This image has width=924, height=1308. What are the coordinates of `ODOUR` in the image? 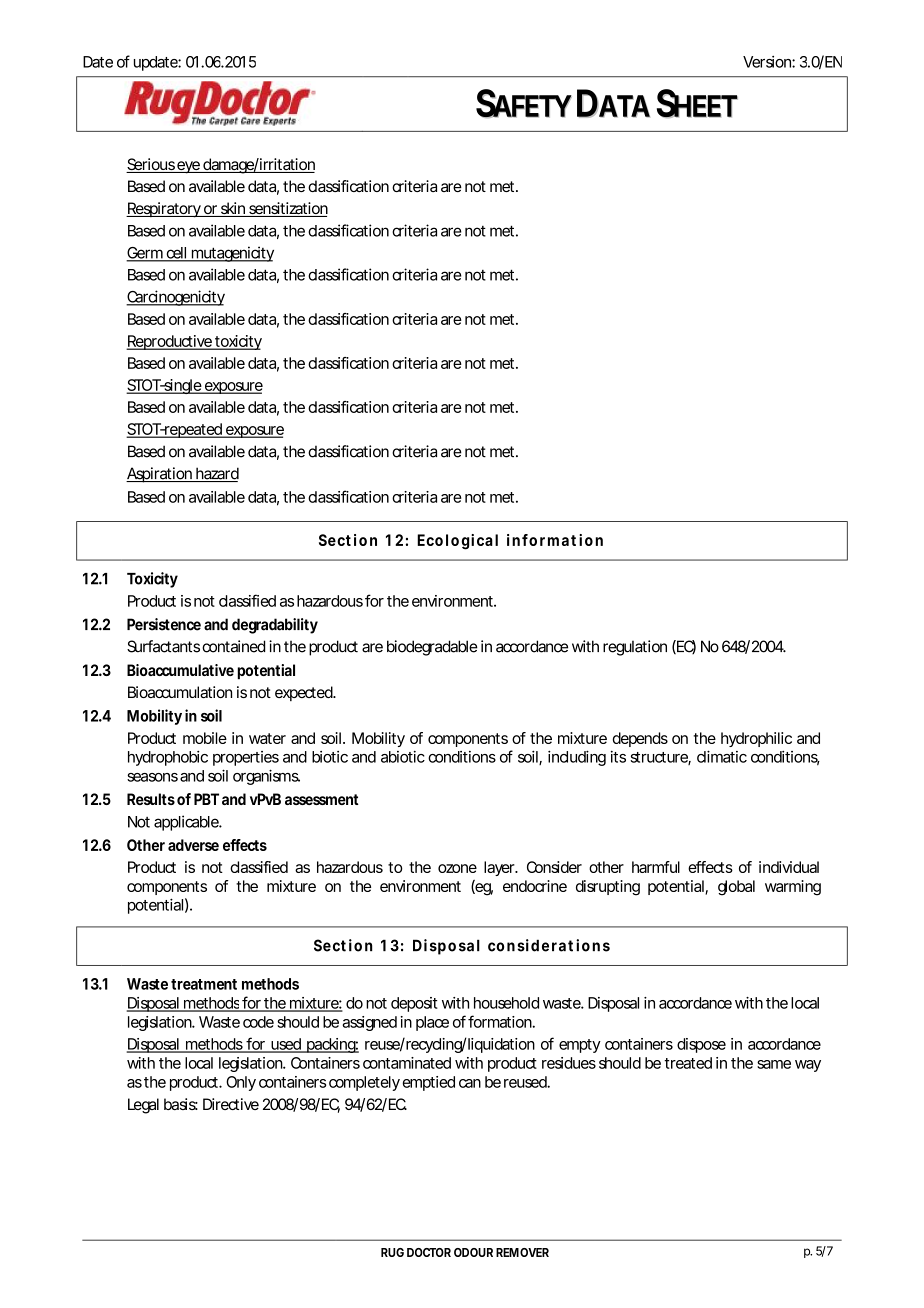 It's located at (473, 1252).
